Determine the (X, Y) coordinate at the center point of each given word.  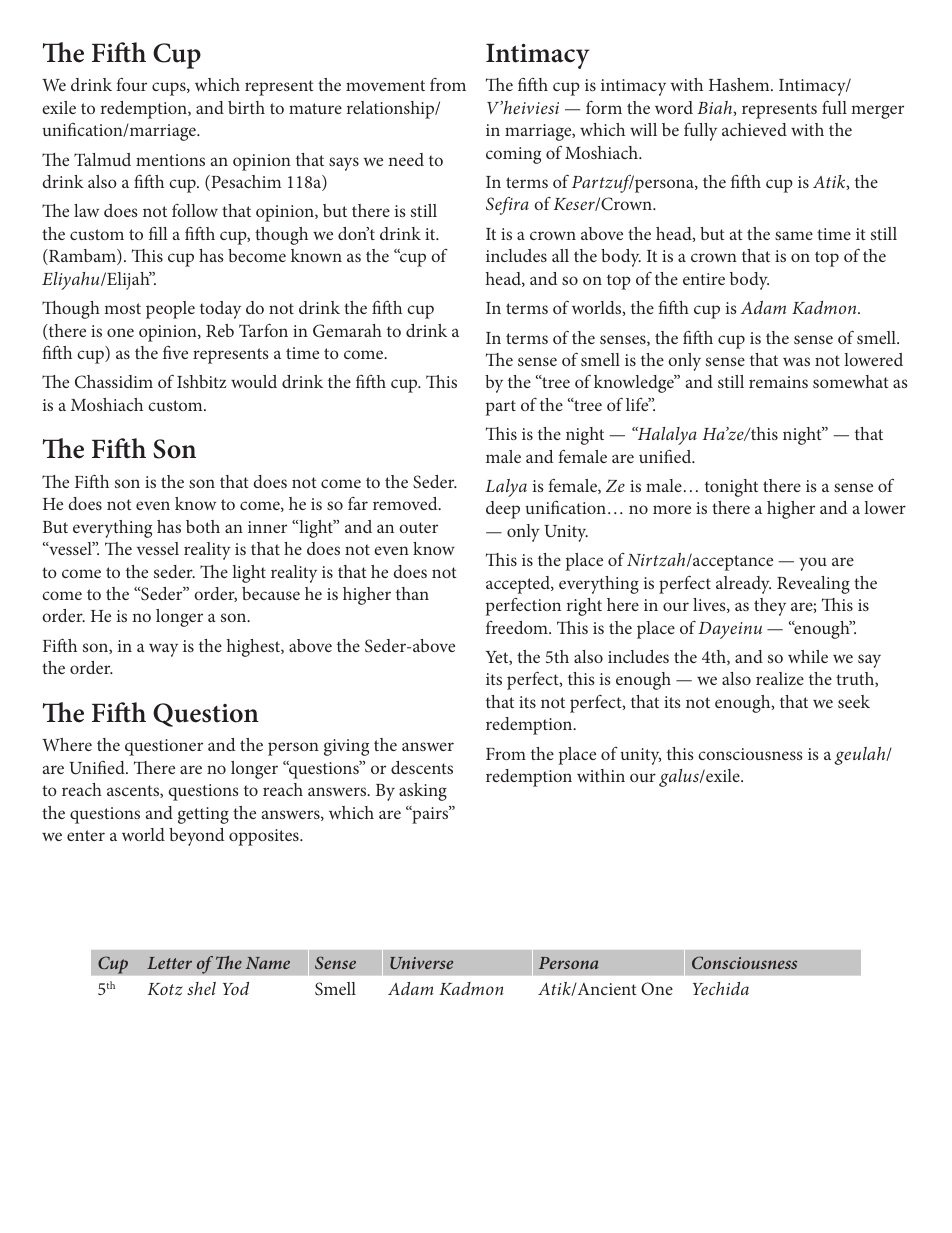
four (131, 84)
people (170, 310)
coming (513, 155)
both (203, 526)
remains (778, 382)
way (163, 650)
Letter (169, 963)
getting (203, 815)
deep (503, 510)
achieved (754, 129)
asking (423, 792)
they (770, 607)
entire (704, 279)
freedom (518, 627)
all (560, 255)
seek (854, 701)
